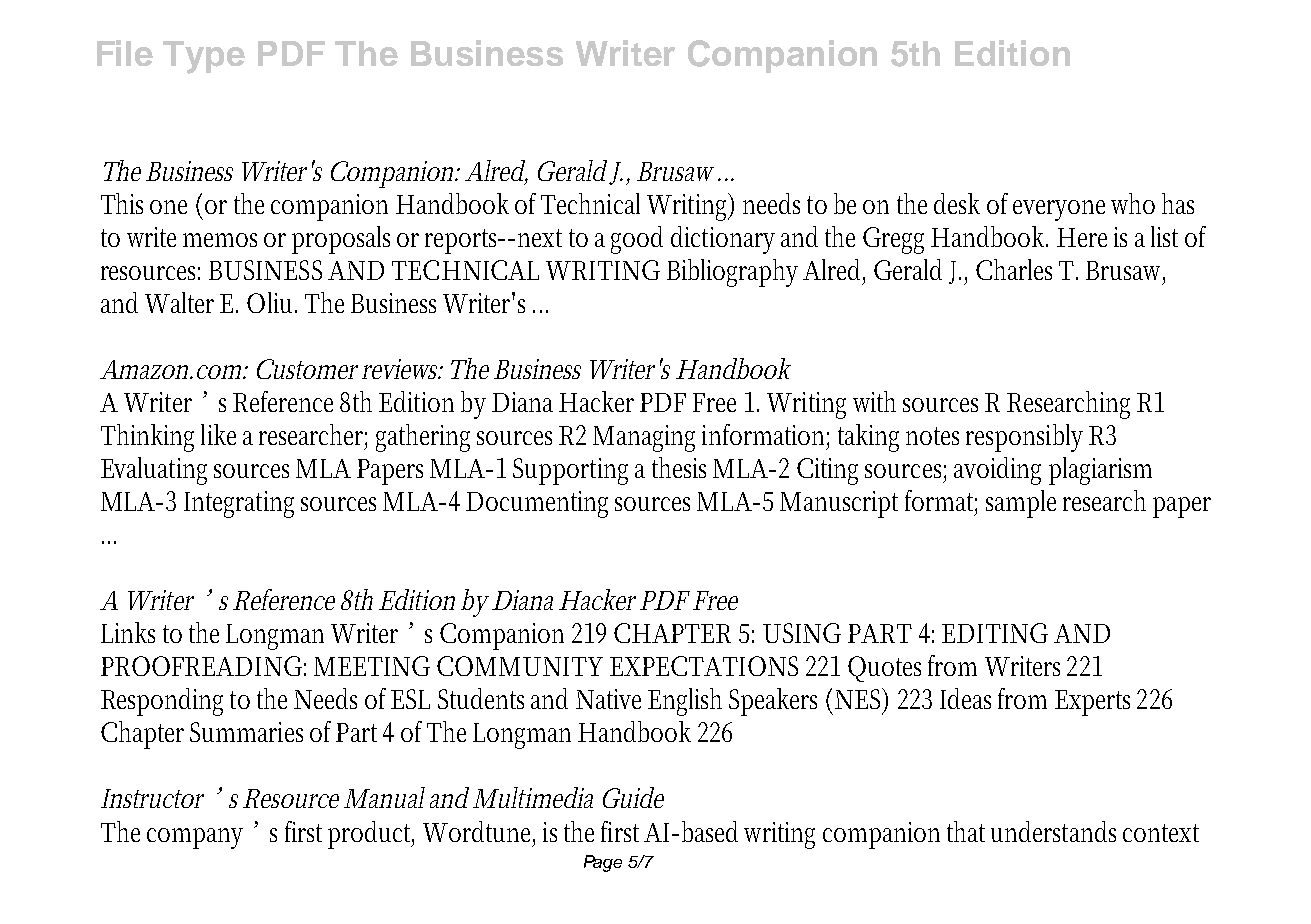 The width and height of the document is (1311, 924). Describe the element at coordinates (732, 273) in the document. I see `Bibliography` at that location.
